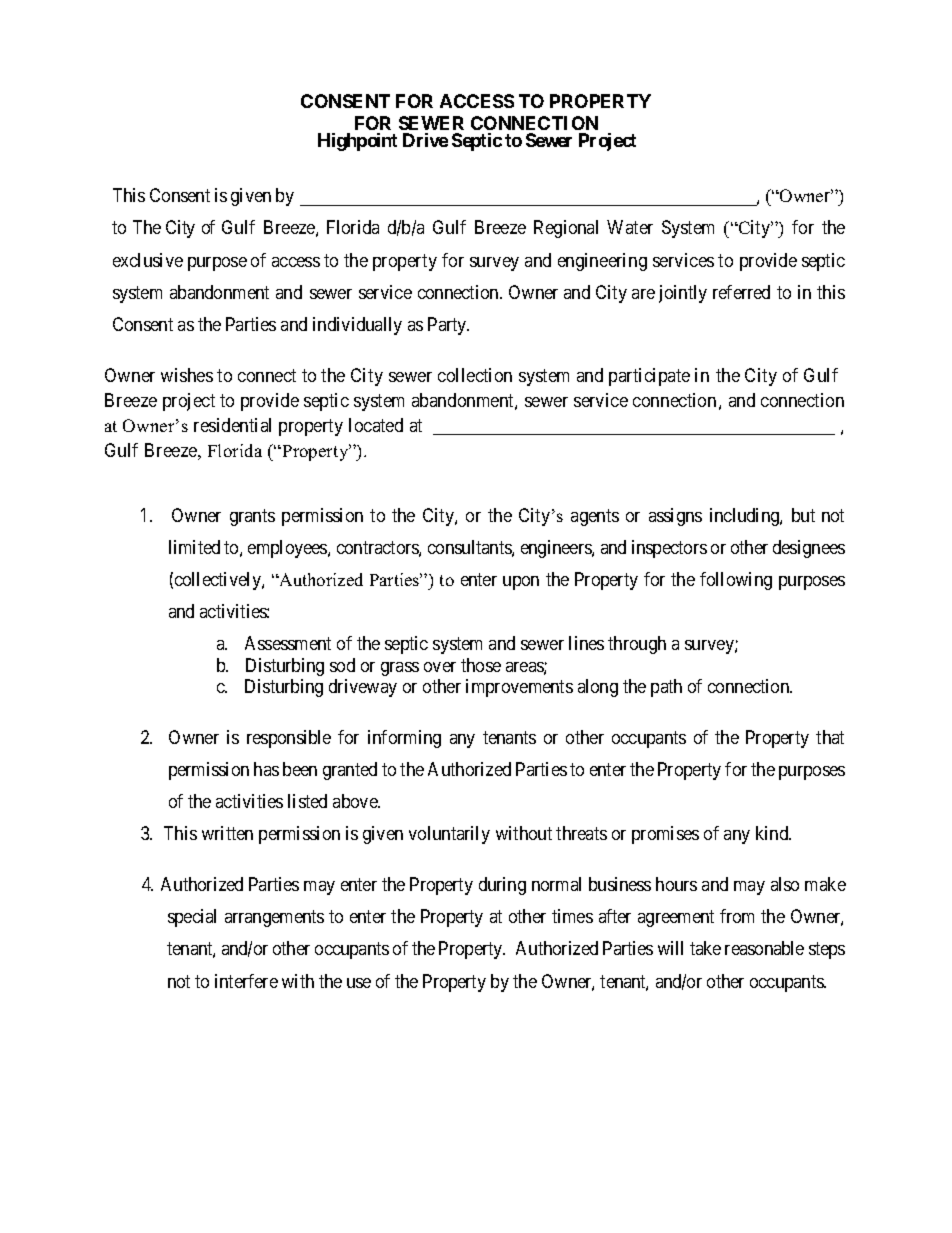 The height and width of the screenshot is (1233, 952). What do you see at coordinates (475, 375) in the screenshot?
I see `collection` at bounding box center [475, 375].
